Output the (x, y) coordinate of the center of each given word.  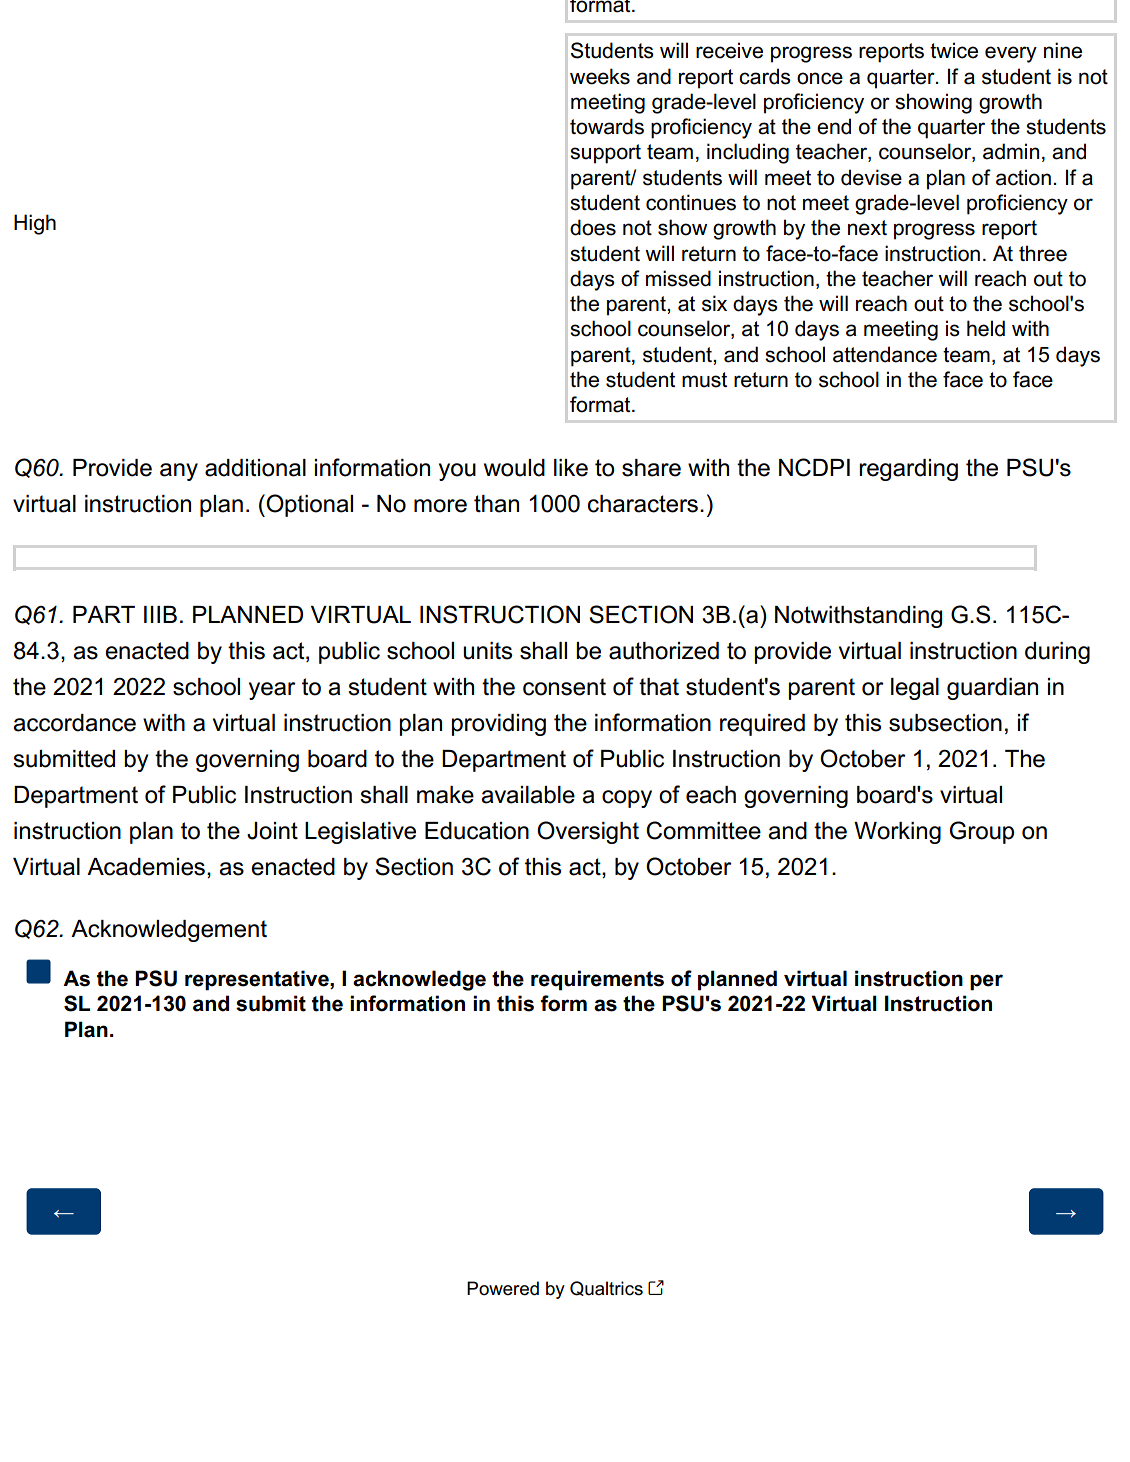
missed (678, 278)
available (528, 795)
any (179, 472)
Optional (308, 505)
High (35, 224)
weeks (600, 76)
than (496, 504)
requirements (597, 980)
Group (982, 832)
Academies (146, 867)
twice (954, 50)
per (986, 982)
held (986, 328)
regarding (908, 470)
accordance (74, 723)
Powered (503, 1288)
